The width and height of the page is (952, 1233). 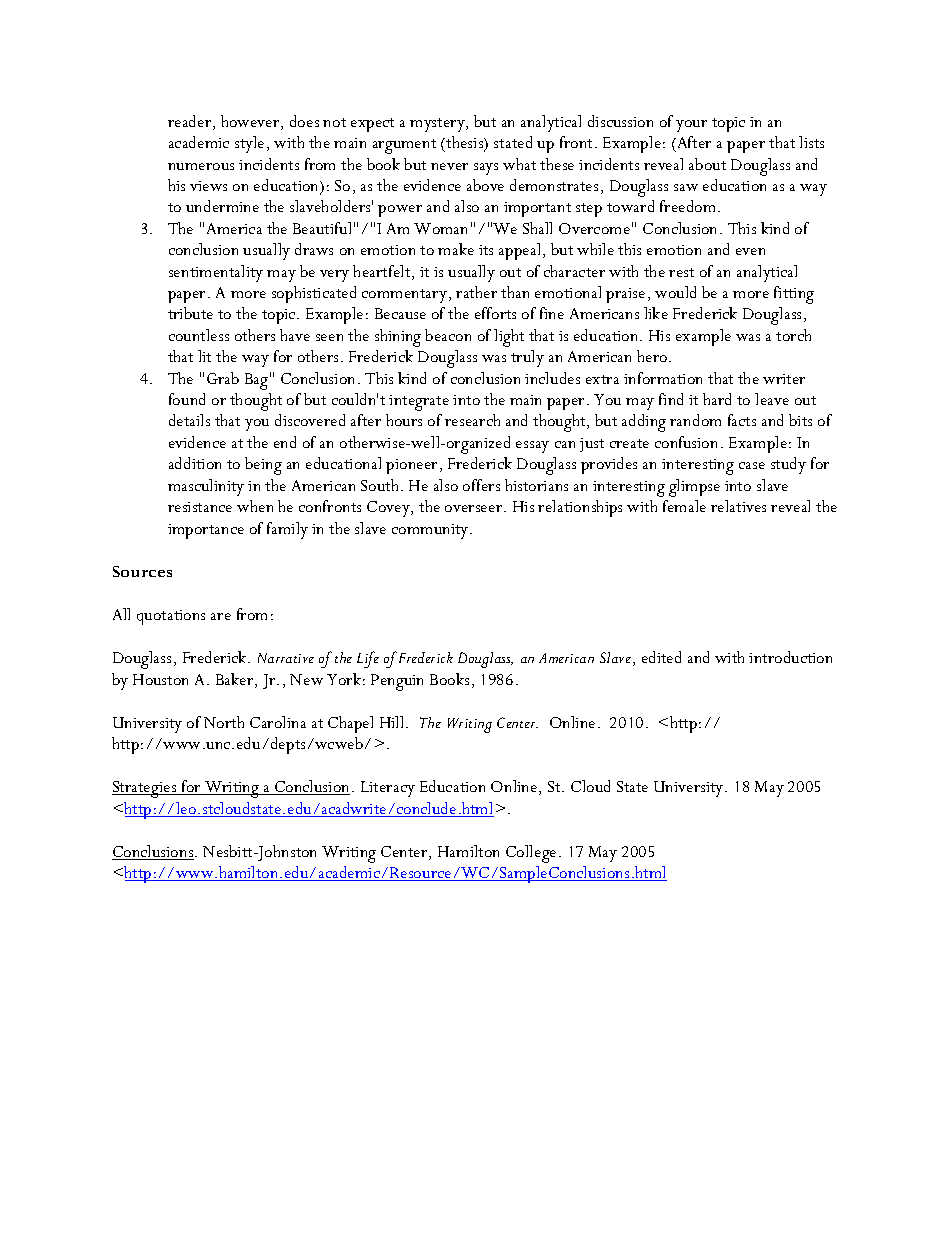 I want to click on Grab, so click(x=223, y=378).
